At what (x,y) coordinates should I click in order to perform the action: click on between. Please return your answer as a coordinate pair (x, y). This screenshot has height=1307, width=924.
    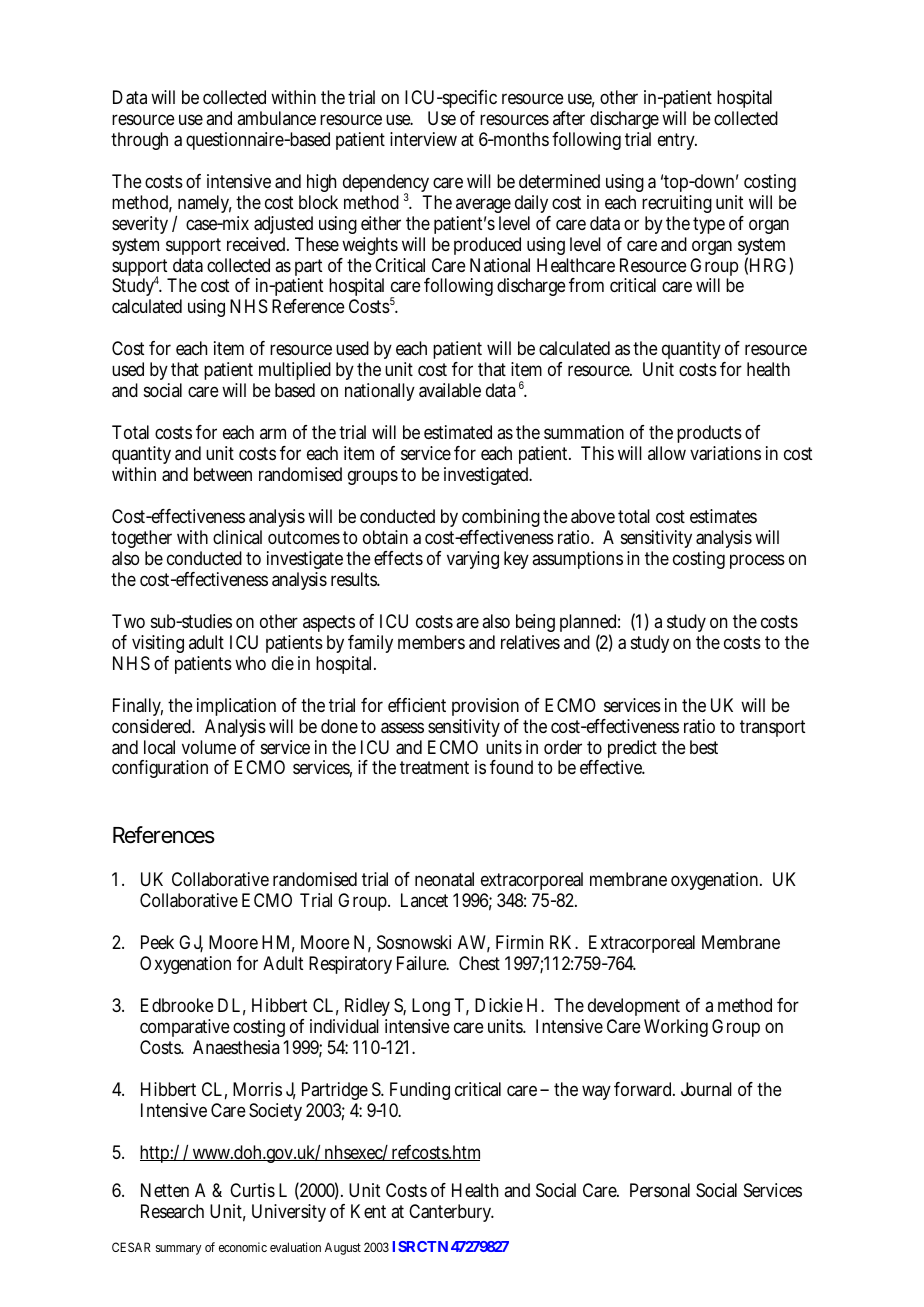
    Looking at the image, I should click on (223, 474).
